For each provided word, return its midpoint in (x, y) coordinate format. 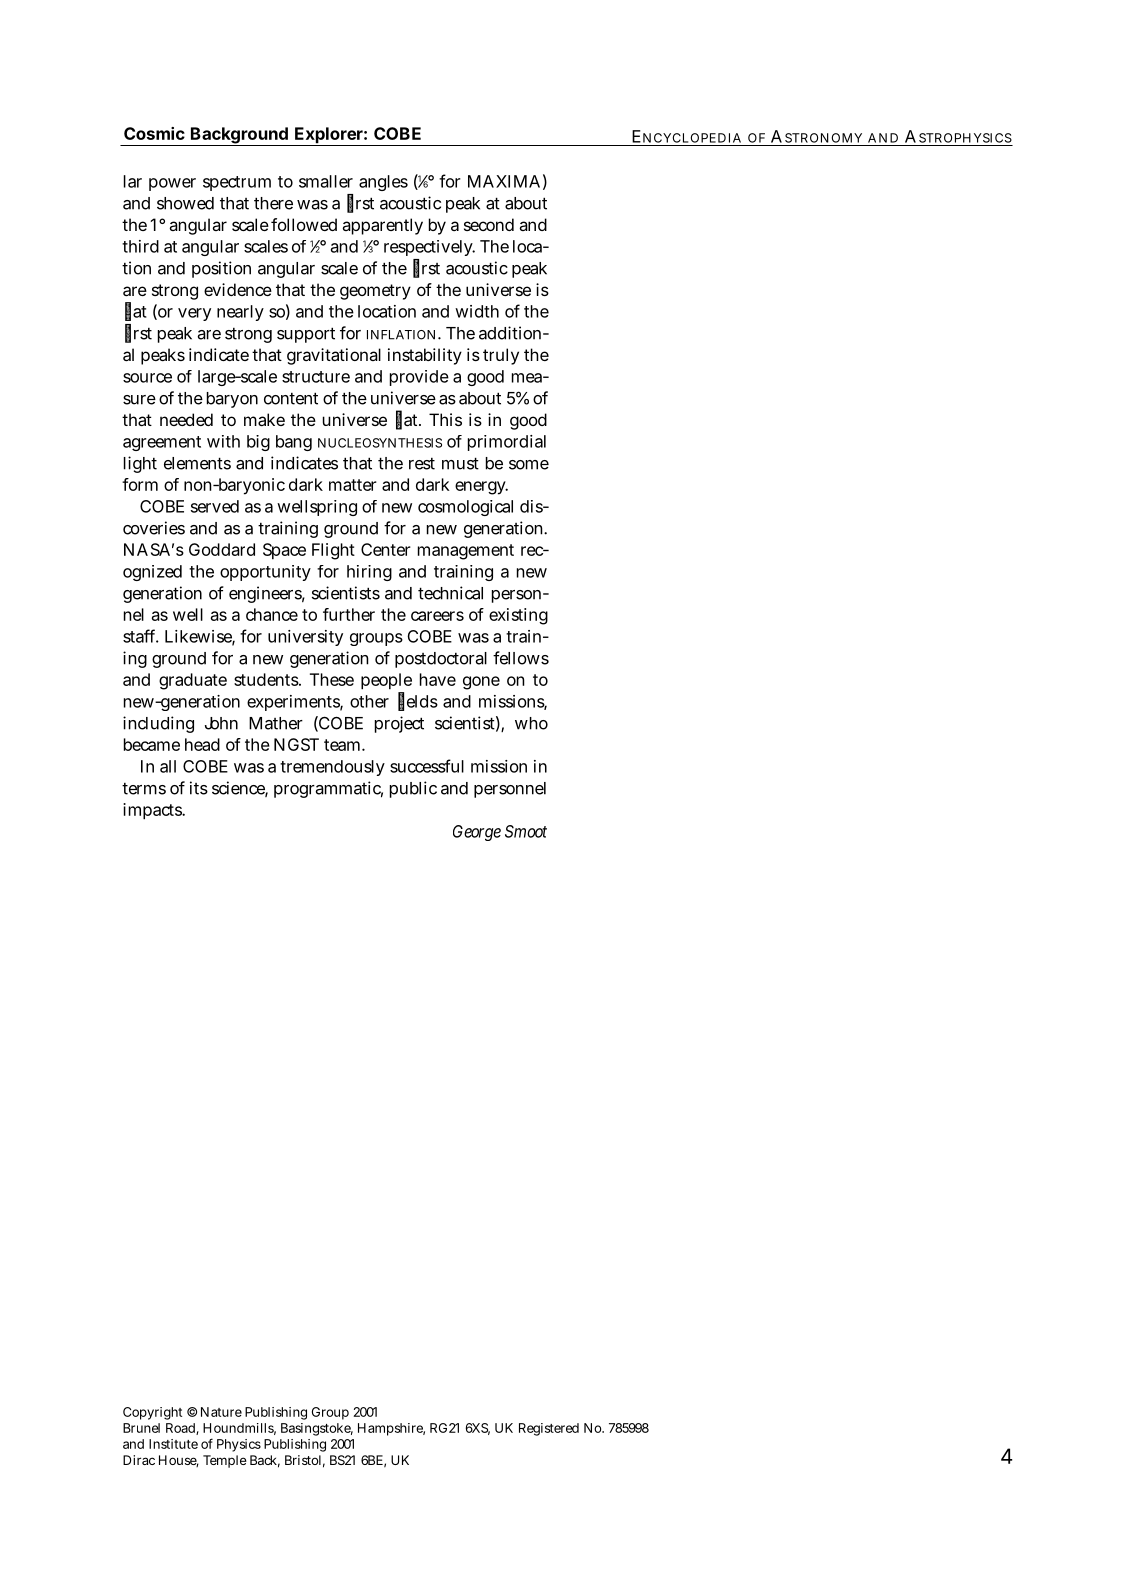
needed (186, 419)
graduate (193, 681)
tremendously (332, 768)
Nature (221, 1412)
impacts (153, 811)
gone (481, 683)
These (332, 679)
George (477, 833)
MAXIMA (504, 181)
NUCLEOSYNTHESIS (380, 443)
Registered (549, 1429)
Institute (173, 1444)
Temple (225, 1461)
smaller (326, 181)
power (172, 184)
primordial (507, 443)
